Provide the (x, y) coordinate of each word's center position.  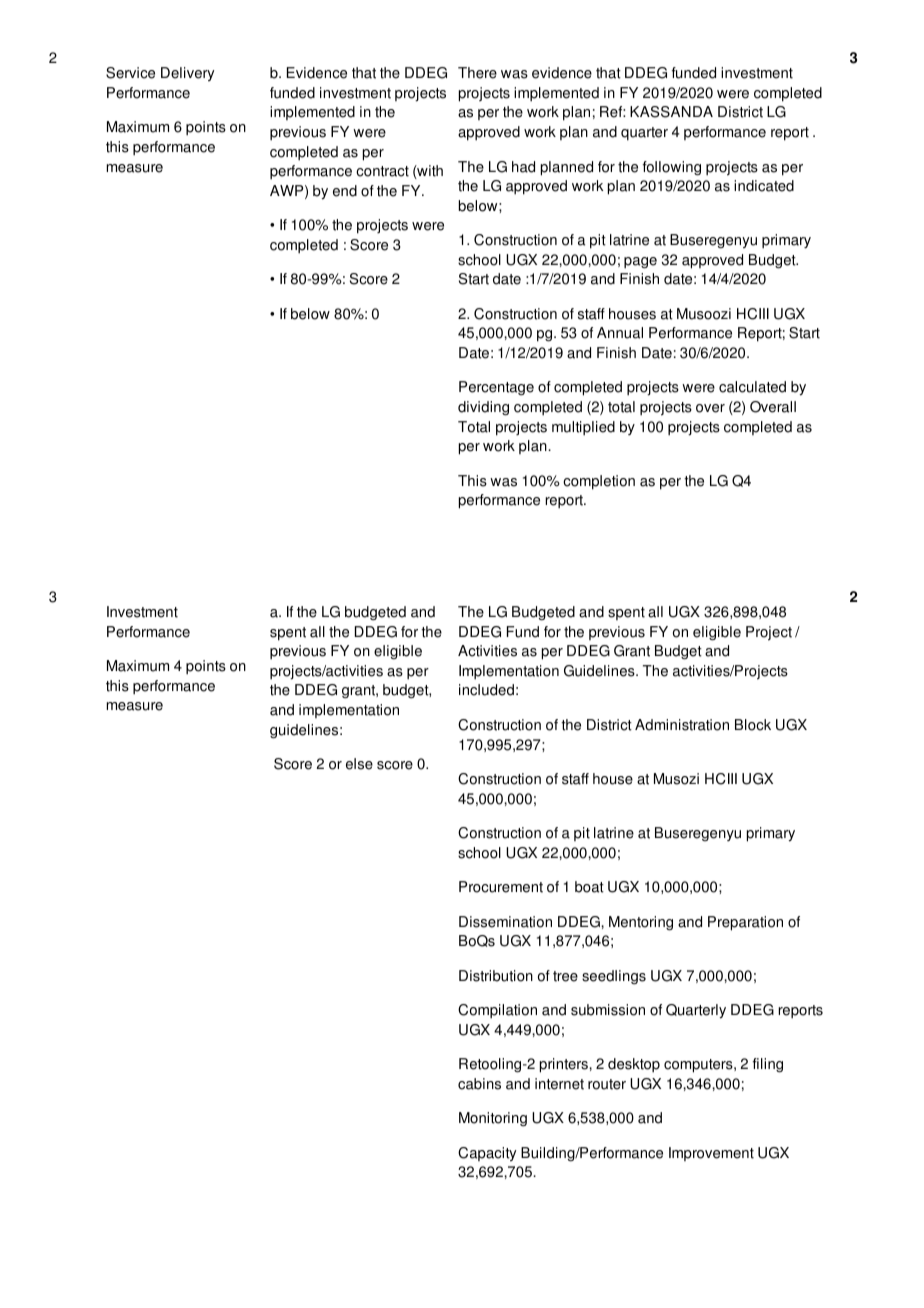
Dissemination (505, 922)
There (477, 73)
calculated (752, 387)
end (345, 191)
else (359, 764)
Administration (682, 725)
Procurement (501, 887)
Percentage (496, 388)
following (672, 168)
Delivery (187, 74)
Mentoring (641, 923)
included (486, 690)
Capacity (487, 1154)
